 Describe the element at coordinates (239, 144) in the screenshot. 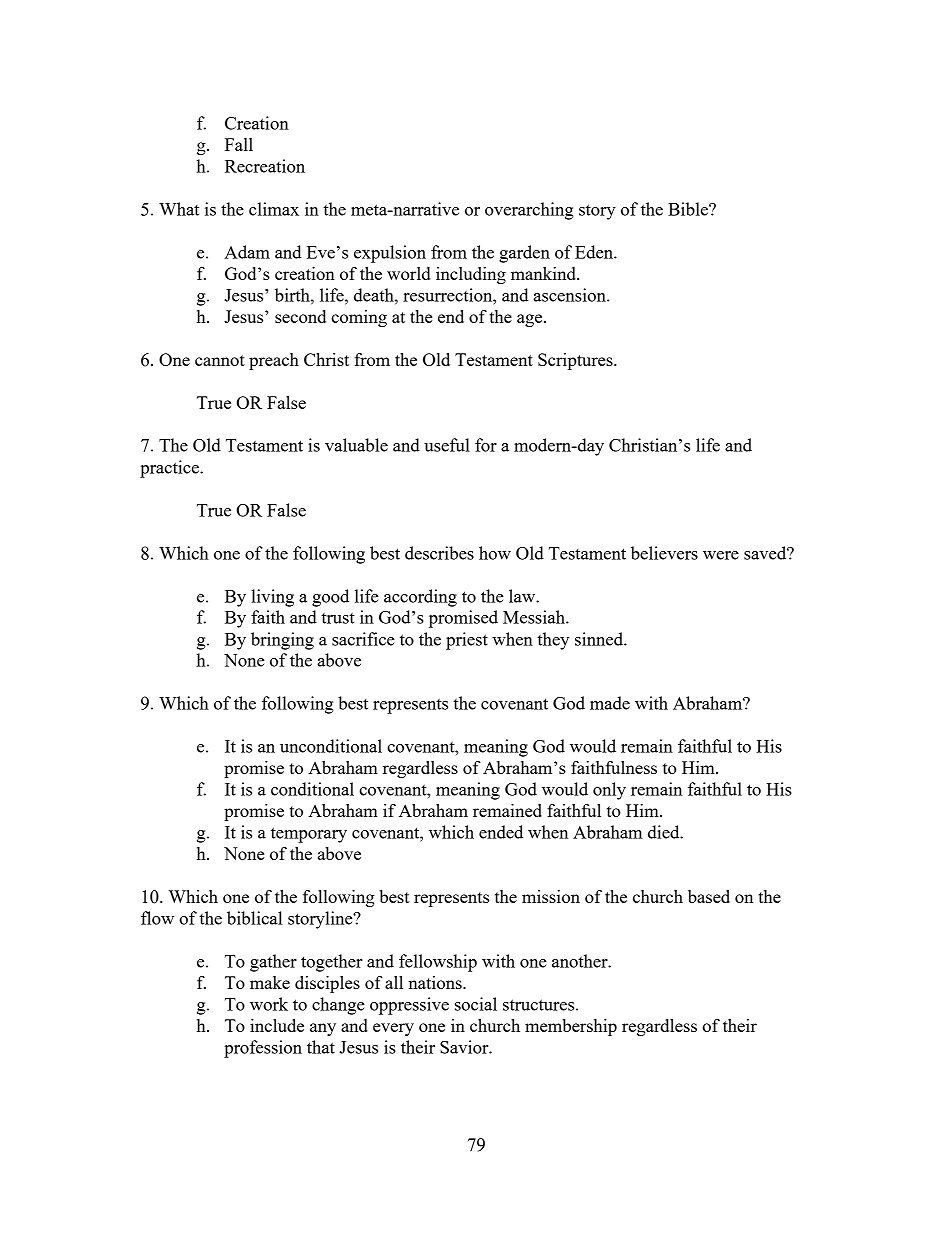

I see `Fall` at that location.
